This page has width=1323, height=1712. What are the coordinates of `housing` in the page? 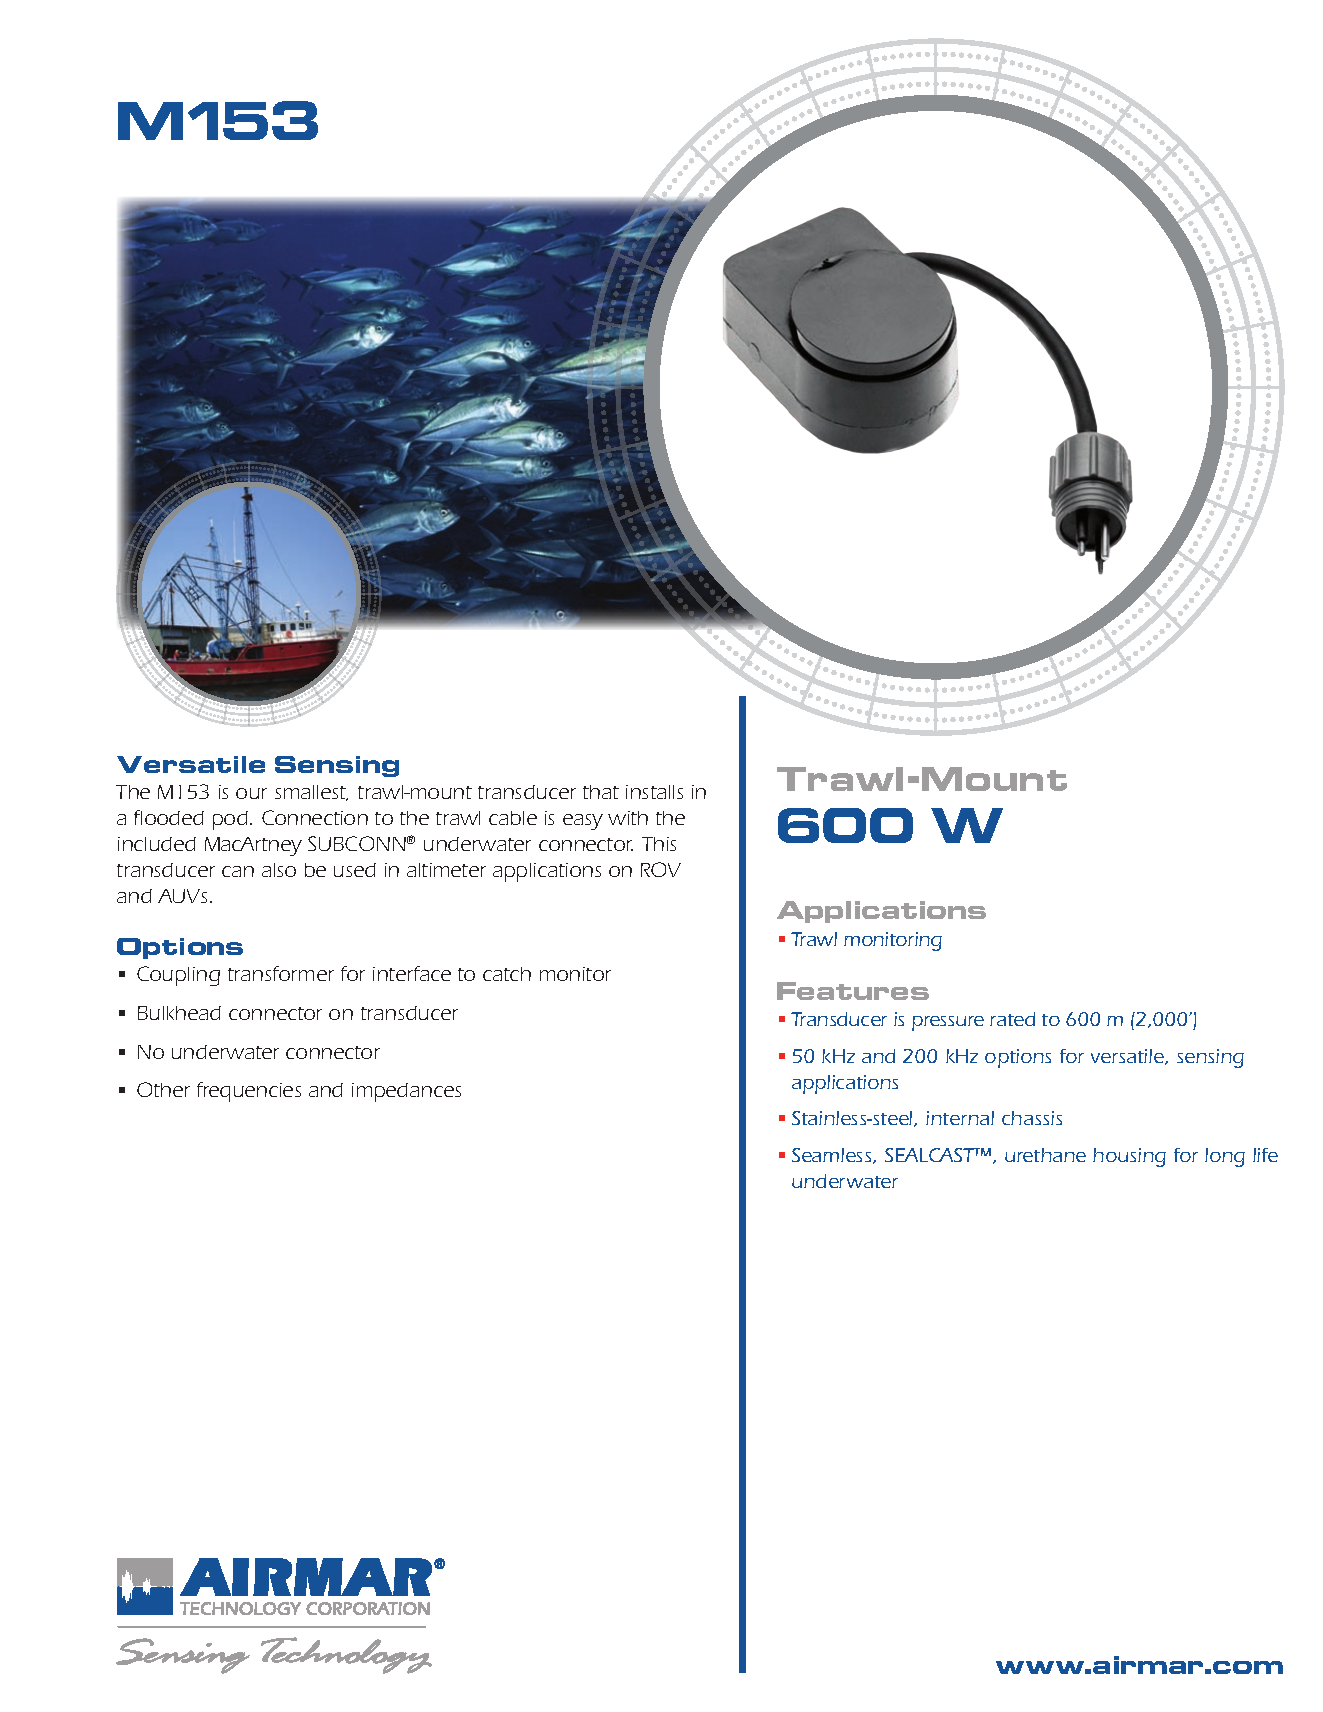 It's located at (1129, 1157).
